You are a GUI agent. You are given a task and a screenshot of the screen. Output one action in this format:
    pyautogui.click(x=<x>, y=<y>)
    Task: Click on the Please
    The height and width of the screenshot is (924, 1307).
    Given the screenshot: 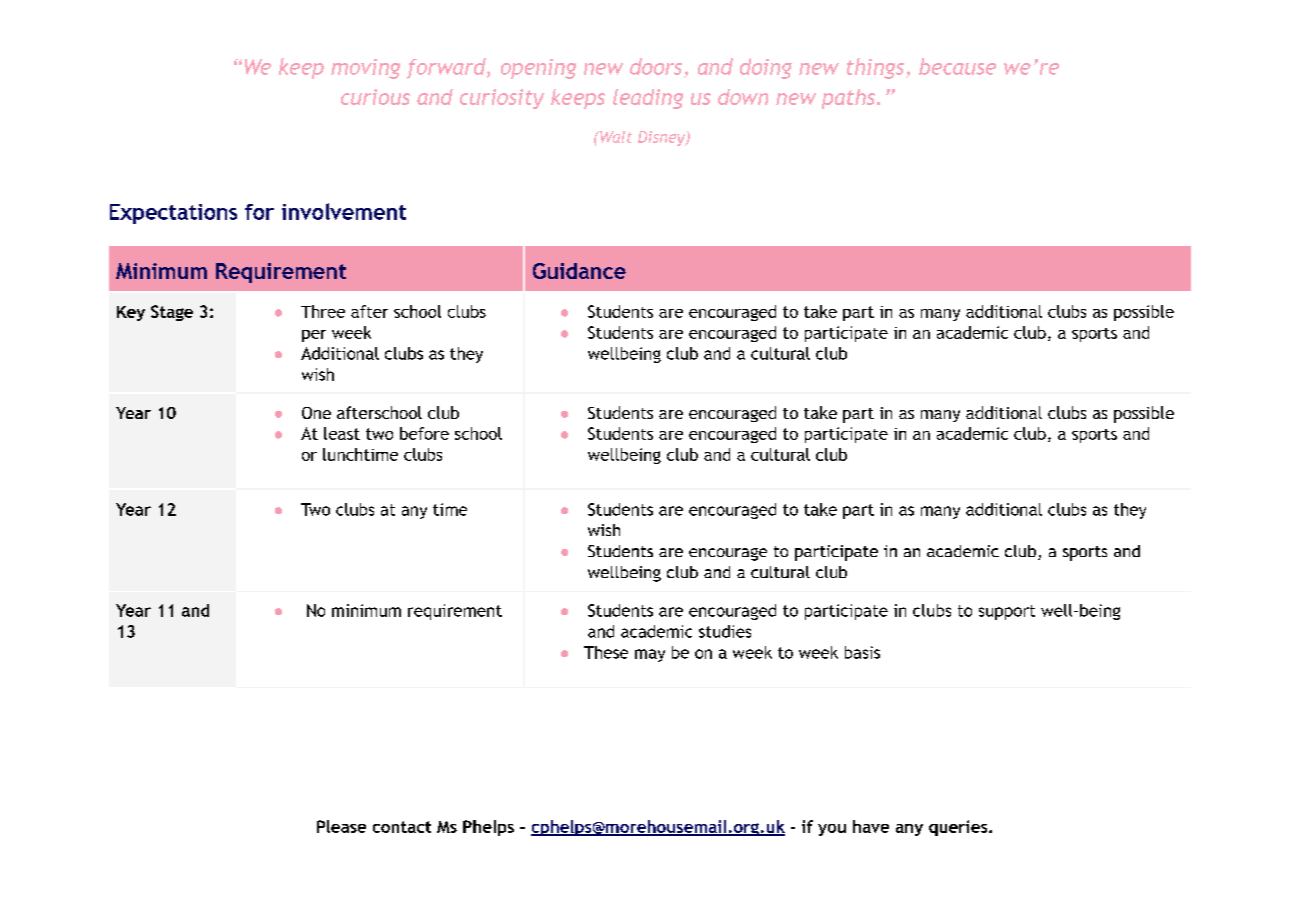 What is the action you would take?
    pyautogui.click(x=341, y=826)
